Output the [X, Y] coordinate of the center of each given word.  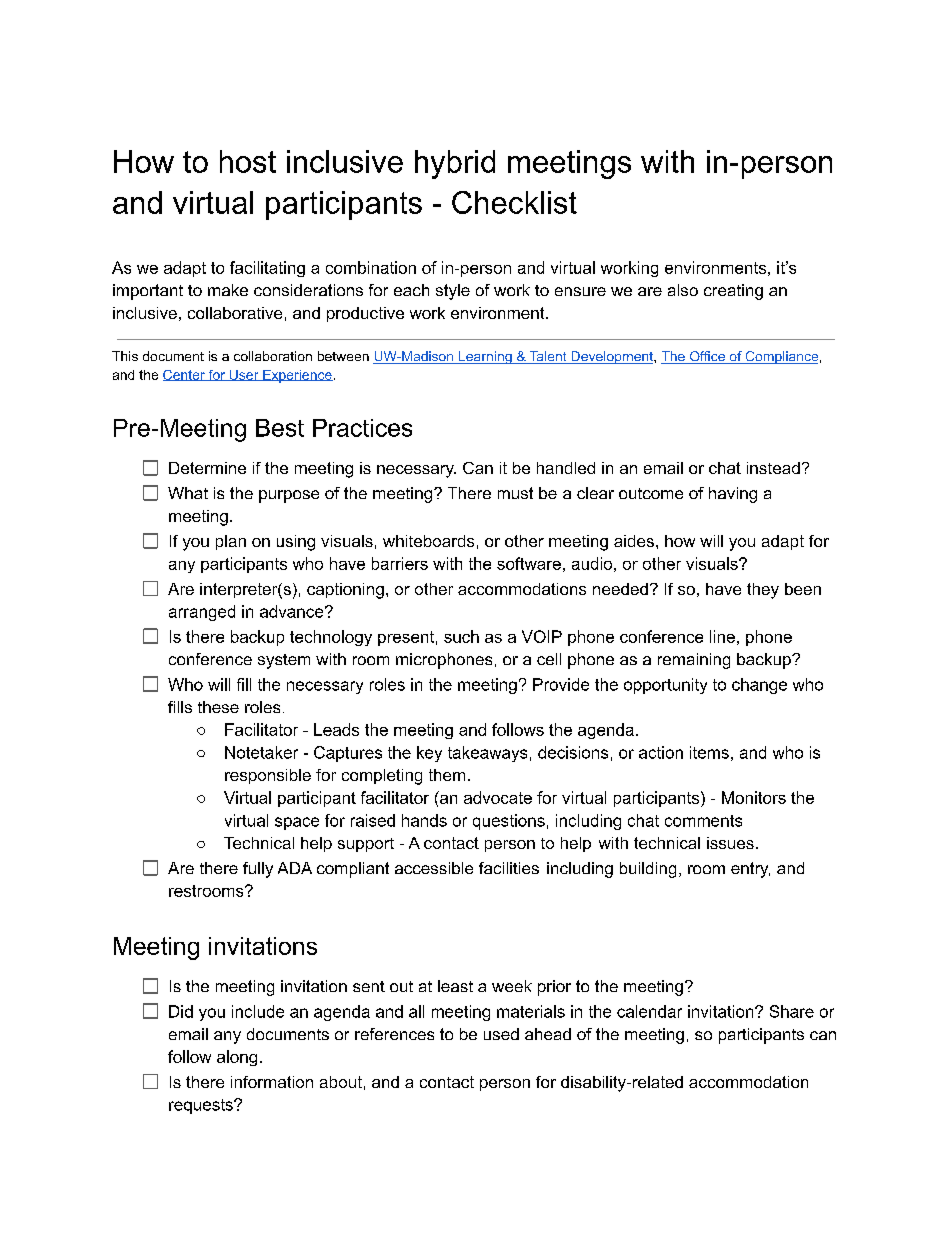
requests [202, 1106]
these [218, 707]
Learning [485, 357]
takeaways [487, 754]
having [733, 495]
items [709, 752]
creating [733, 292]
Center [185, 375]
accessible [434, 868]
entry [750, 870]
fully [258, 870]
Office [707, 357]
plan [231, 542]
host [248, 161]
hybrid [455, 164]
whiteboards [428, 541]
